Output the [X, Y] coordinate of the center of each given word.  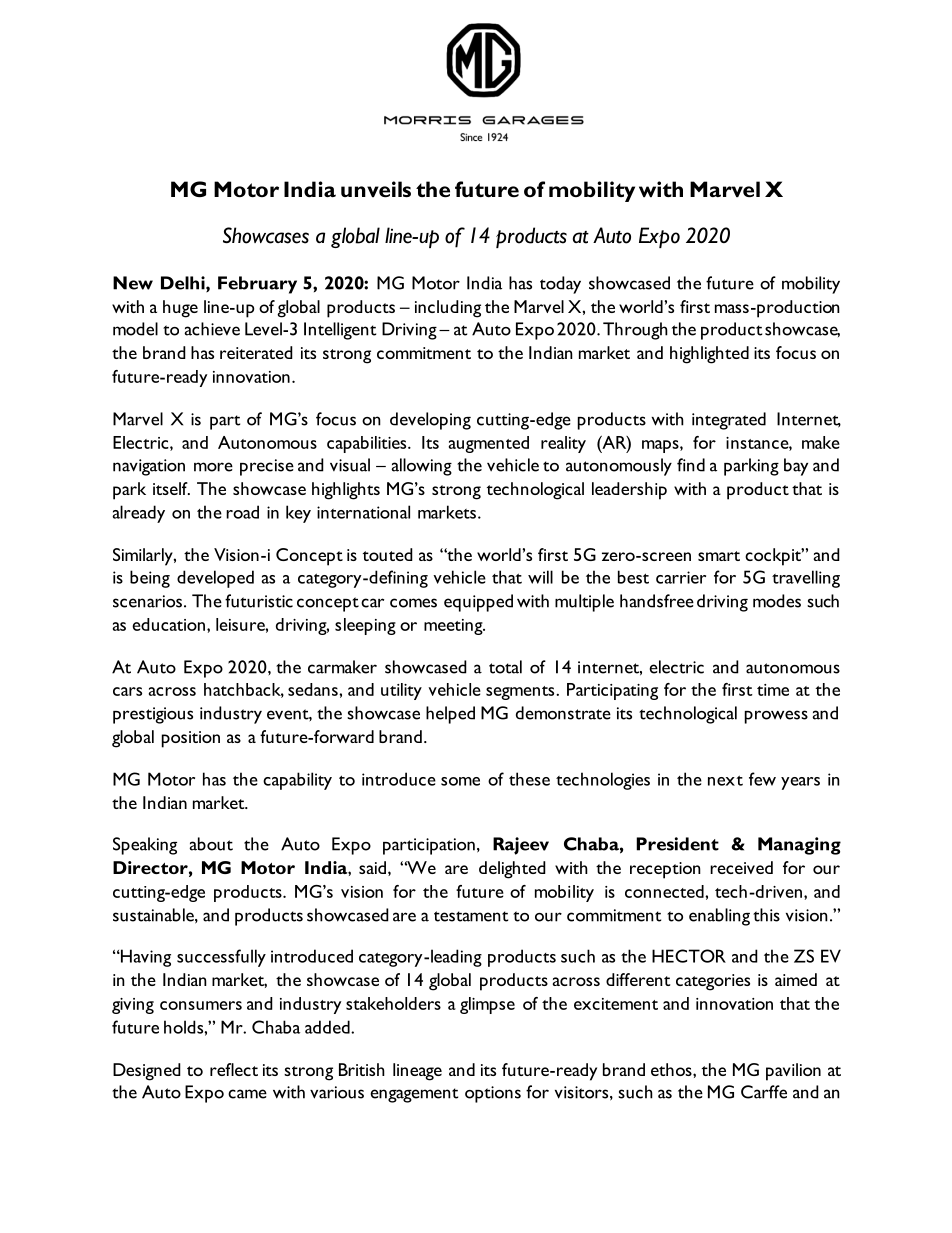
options [493, 1094]
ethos [672, 1069]
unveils [376, 189]
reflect [234, 1069]
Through [635, 331]
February [257, 285]
